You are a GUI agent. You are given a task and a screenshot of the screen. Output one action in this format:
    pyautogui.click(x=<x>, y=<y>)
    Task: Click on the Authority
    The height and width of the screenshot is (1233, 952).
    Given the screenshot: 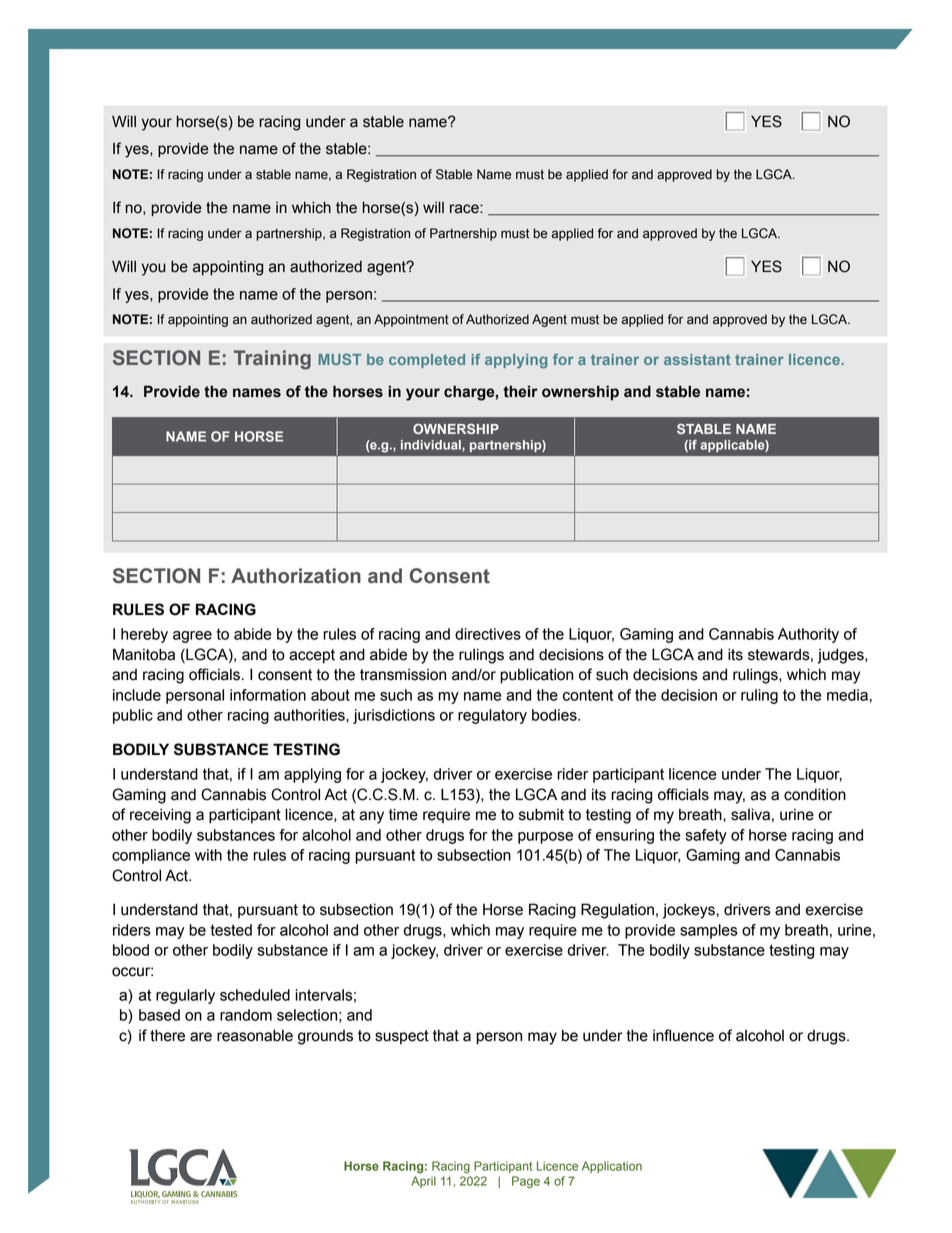 What is the action you would take?
    pyautogui.click(x=808, y=635)
